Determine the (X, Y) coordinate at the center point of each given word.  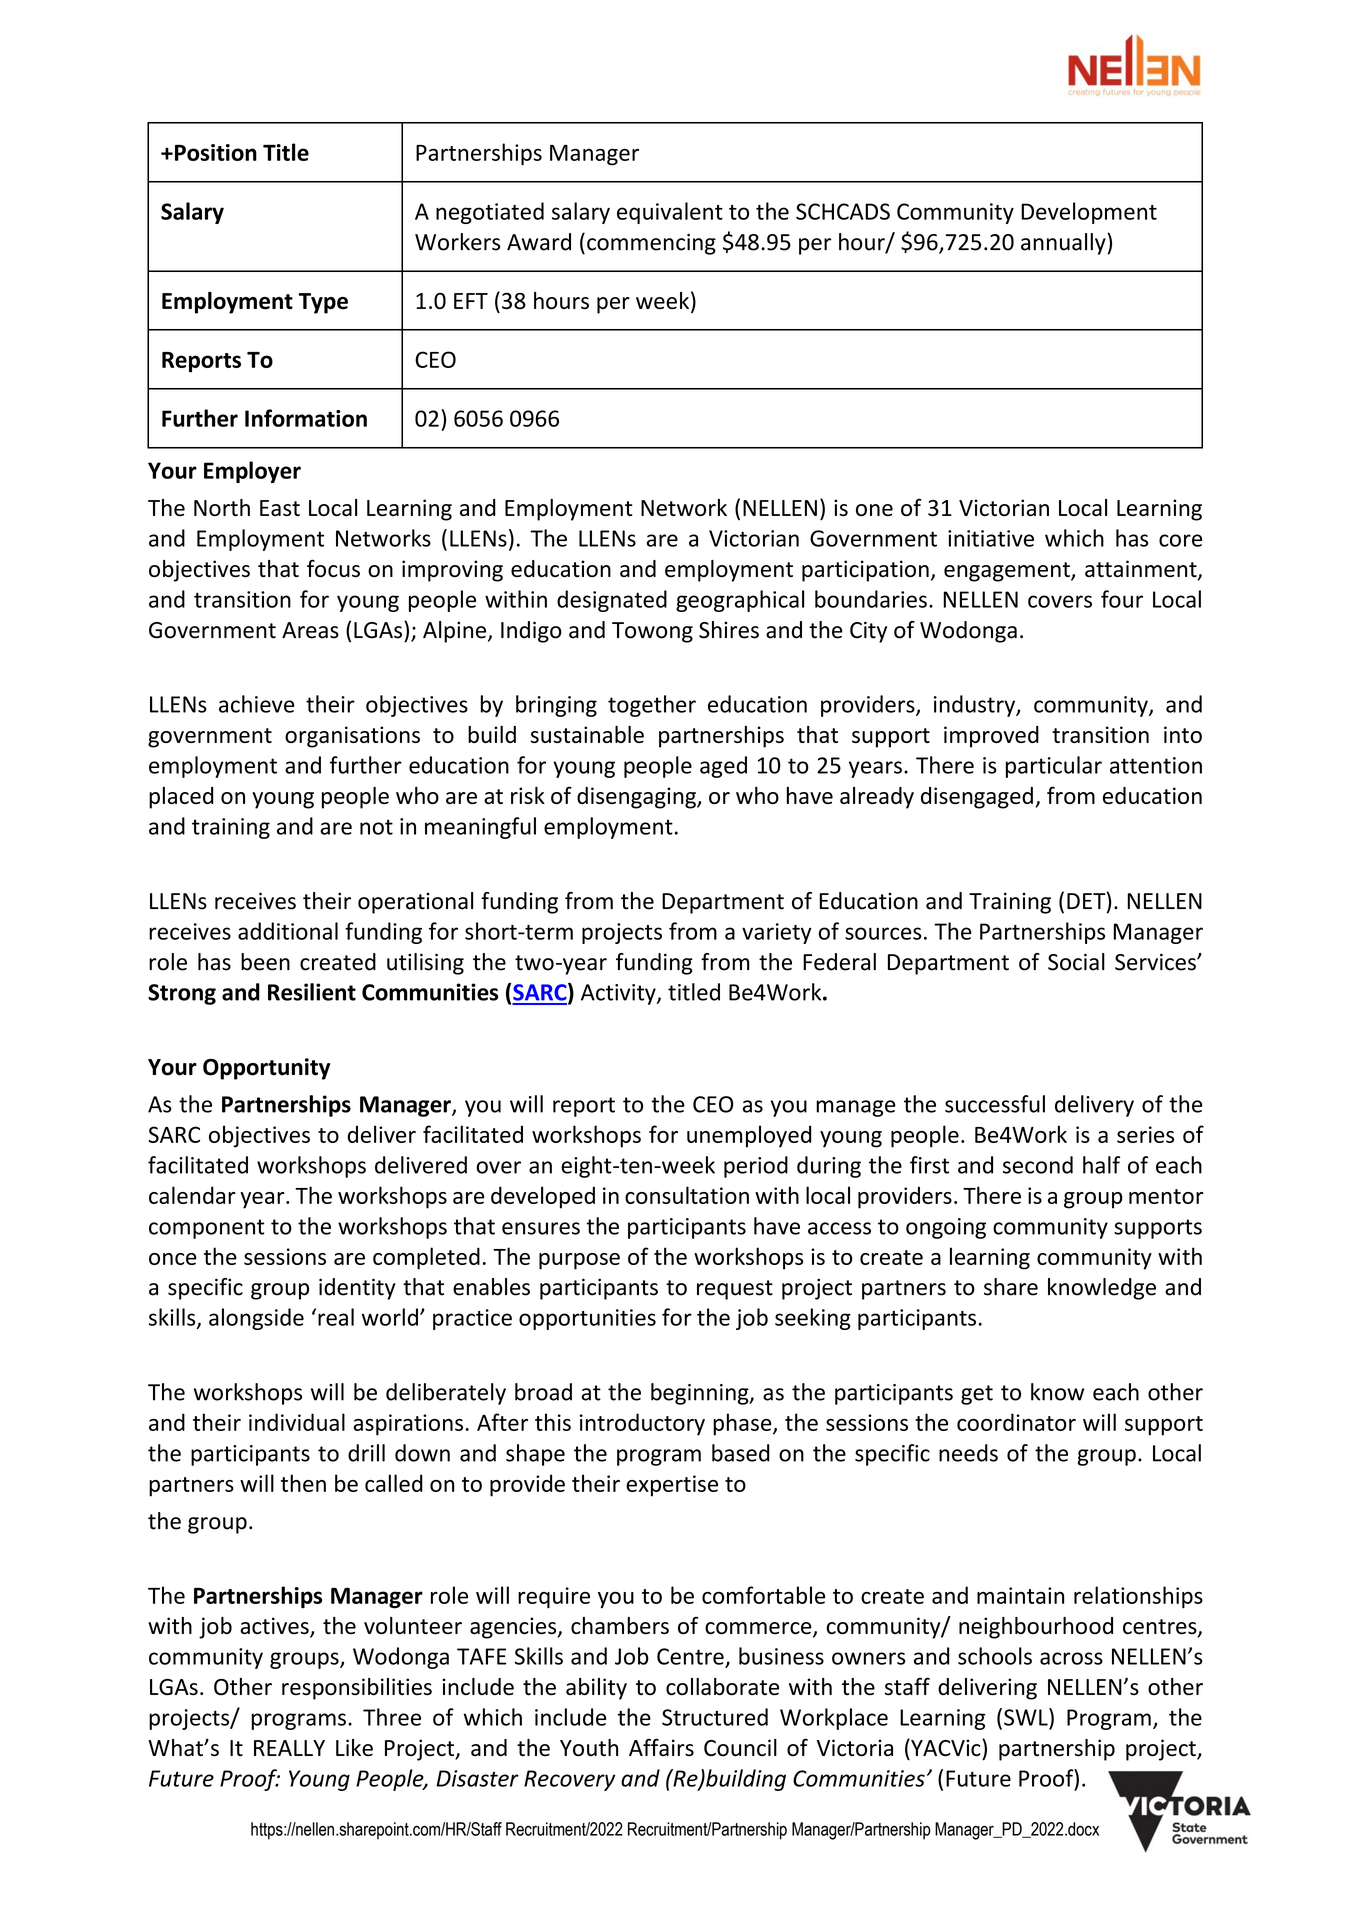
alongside (256, 1319)
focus (333, 568)
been (265, 962)
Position (216, 152)
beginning (701, 1394)
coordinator (1016, 1422)
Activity (619, 994)
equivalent (670, 213)
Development (1089, 213)
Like (354, 1748)
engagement (1008, 572)
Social (1076, 962)
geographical (740, 601)
